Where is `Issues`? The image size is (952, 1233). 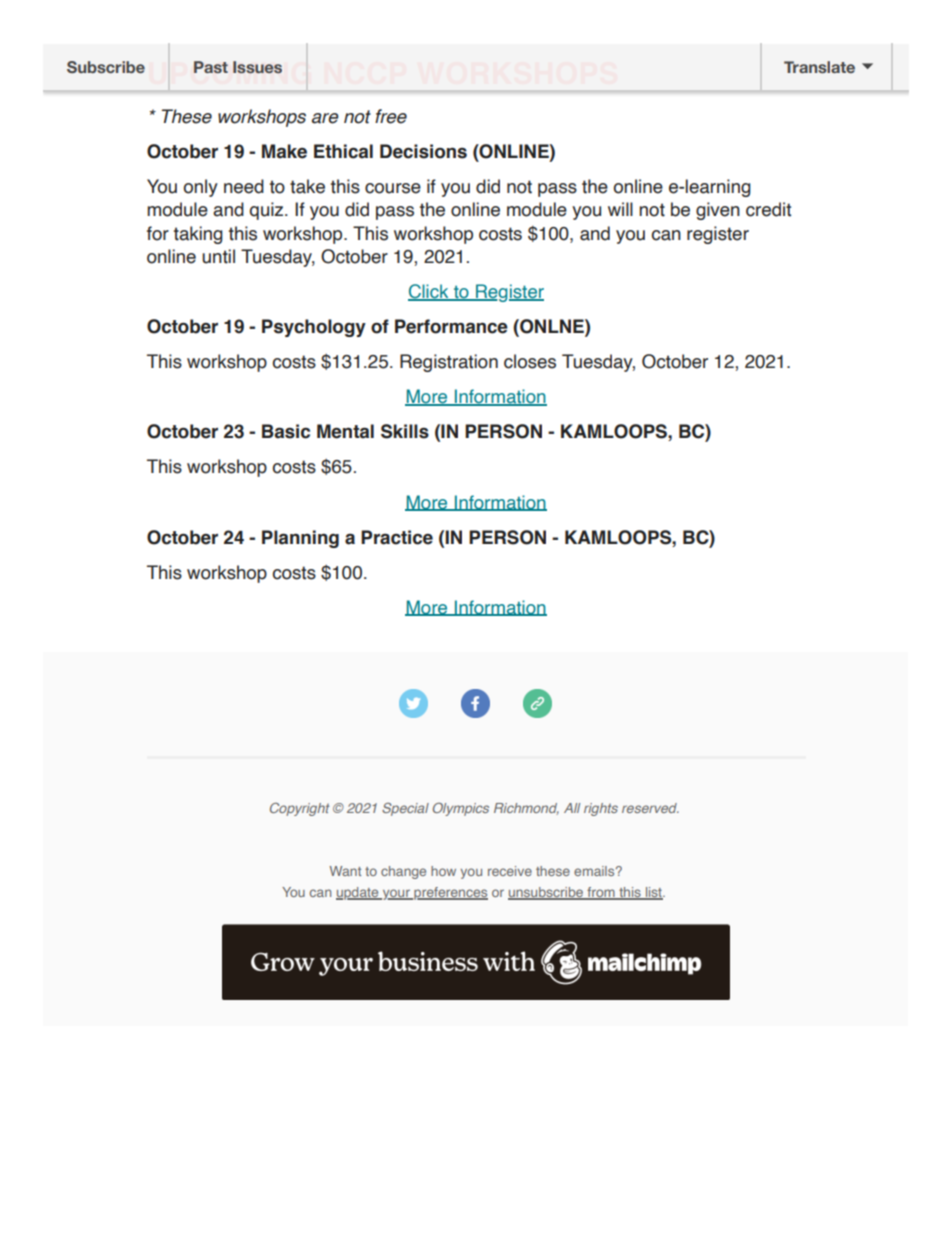 Issues is located at coordinates (257, 67).
